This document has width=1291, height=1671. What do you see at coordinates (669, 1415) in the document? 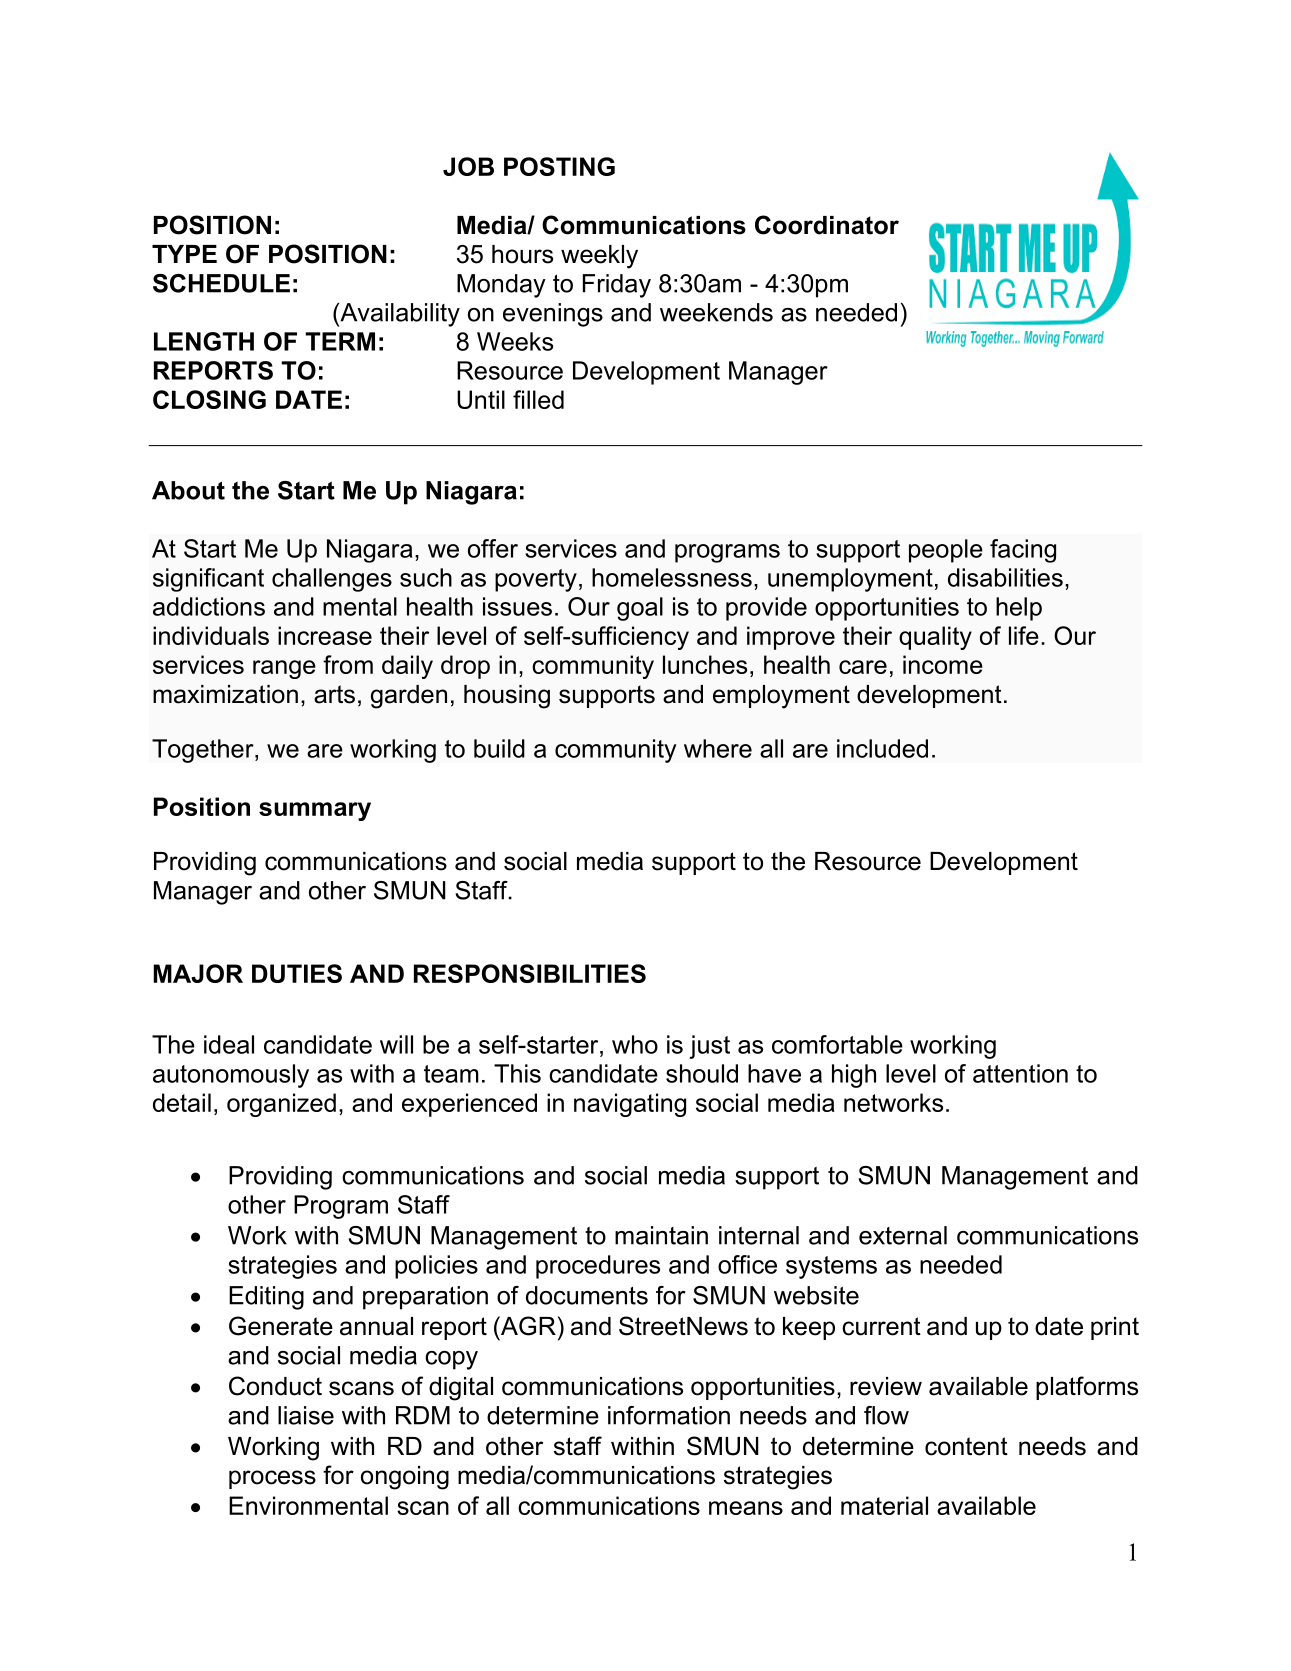
I see `information` at bounding box center [669, 1415].
